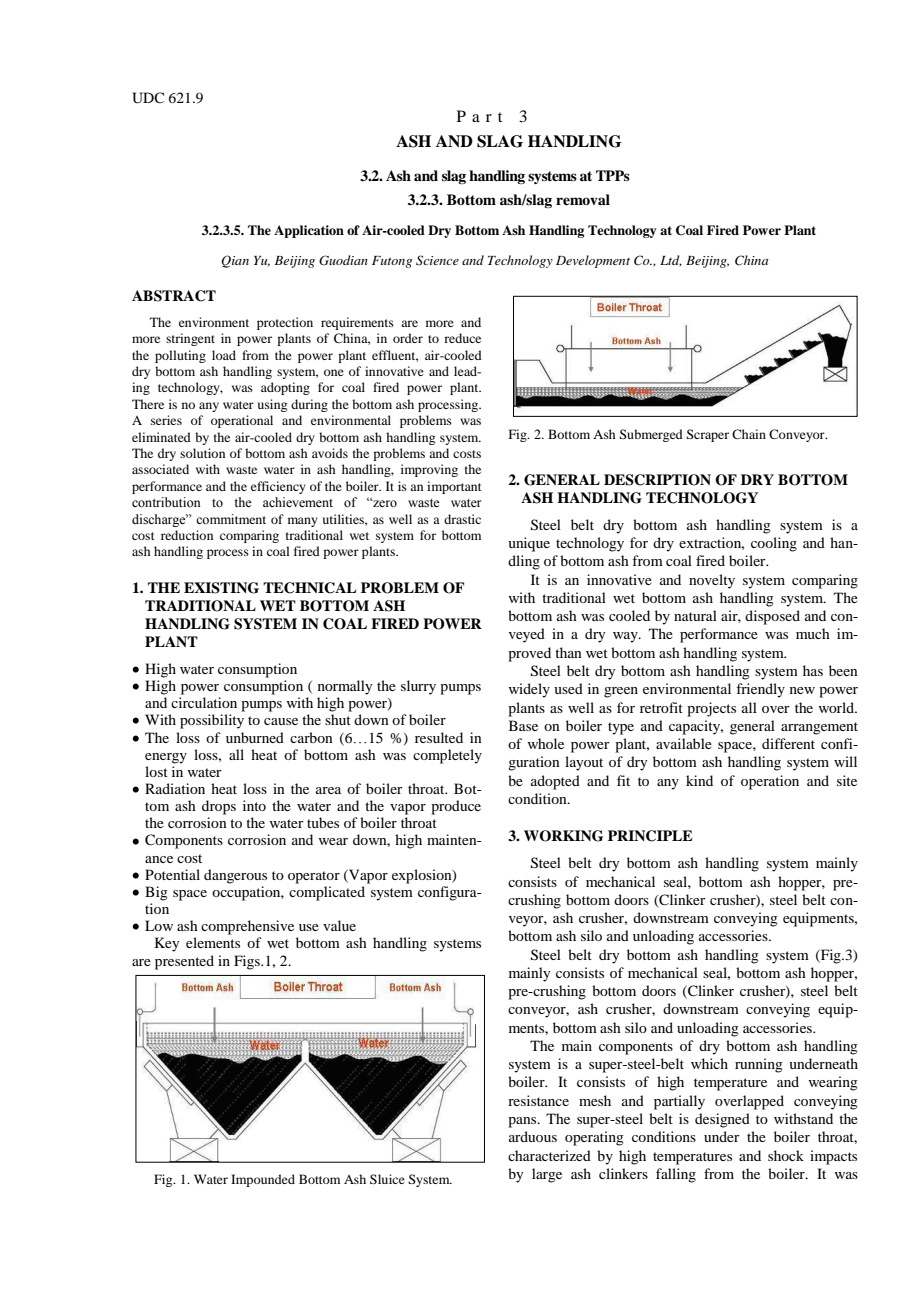 The width and height of the page is (924, 1308). Describe the element at coordinates (235, 261) in the page. I see `Qian` at that location.
